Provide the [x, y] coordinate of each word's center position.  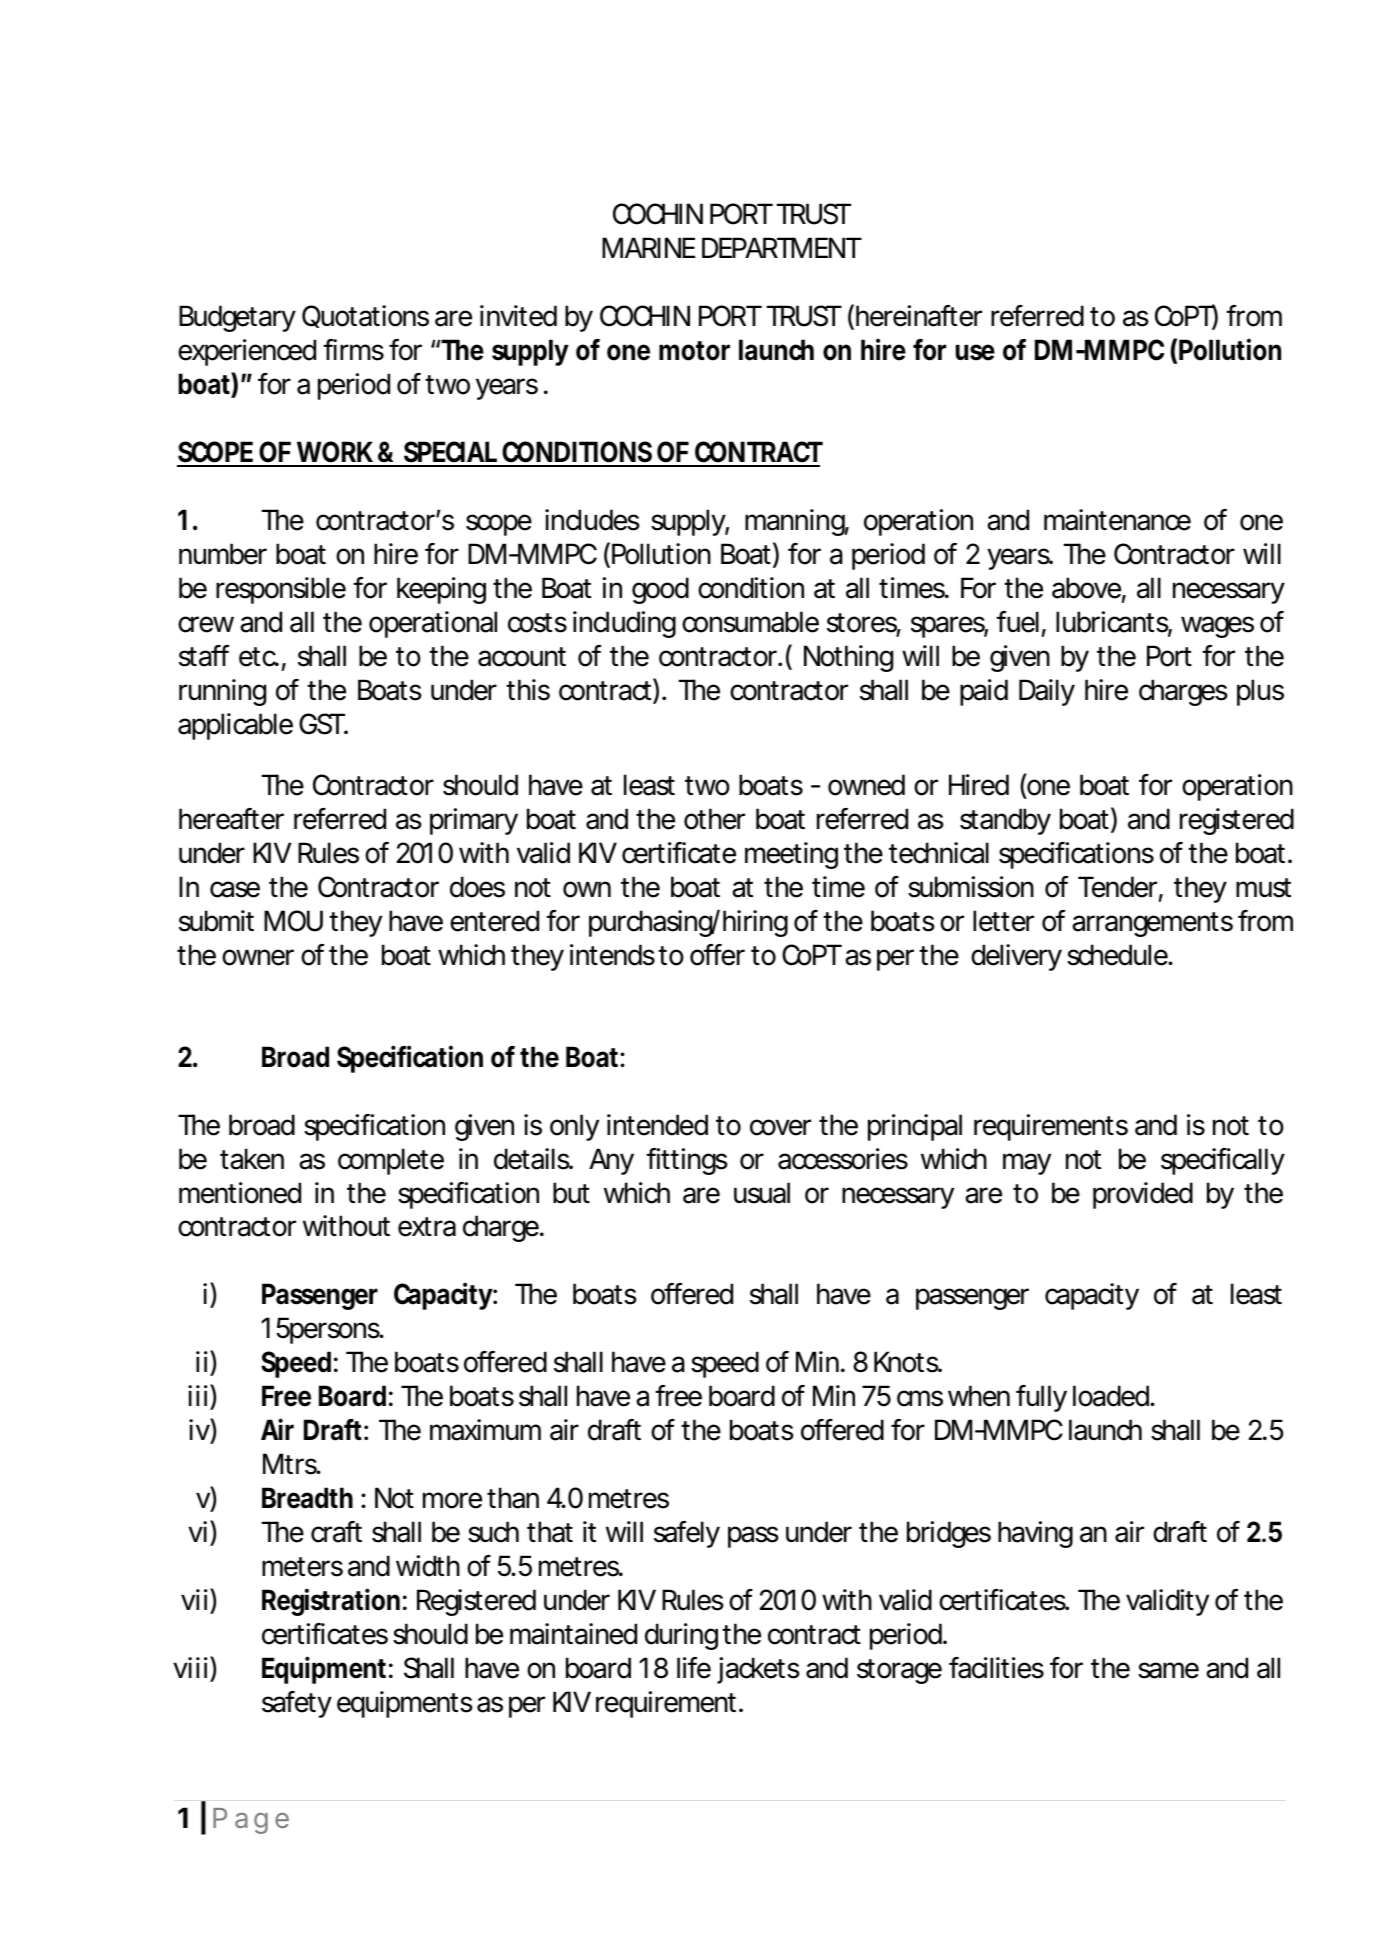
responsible [281, 590]
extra [427, 1227]
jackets [758, 1670]
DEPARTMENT [782, 247]
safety [297, 1704]
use [975, 352]
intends [612, 955]
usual [762, 1193]
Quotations [365, 316]
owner [258, 957]
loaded [1112, 1396]
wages [1217, 627]
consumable [750, 622]
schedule [1118, 955]
